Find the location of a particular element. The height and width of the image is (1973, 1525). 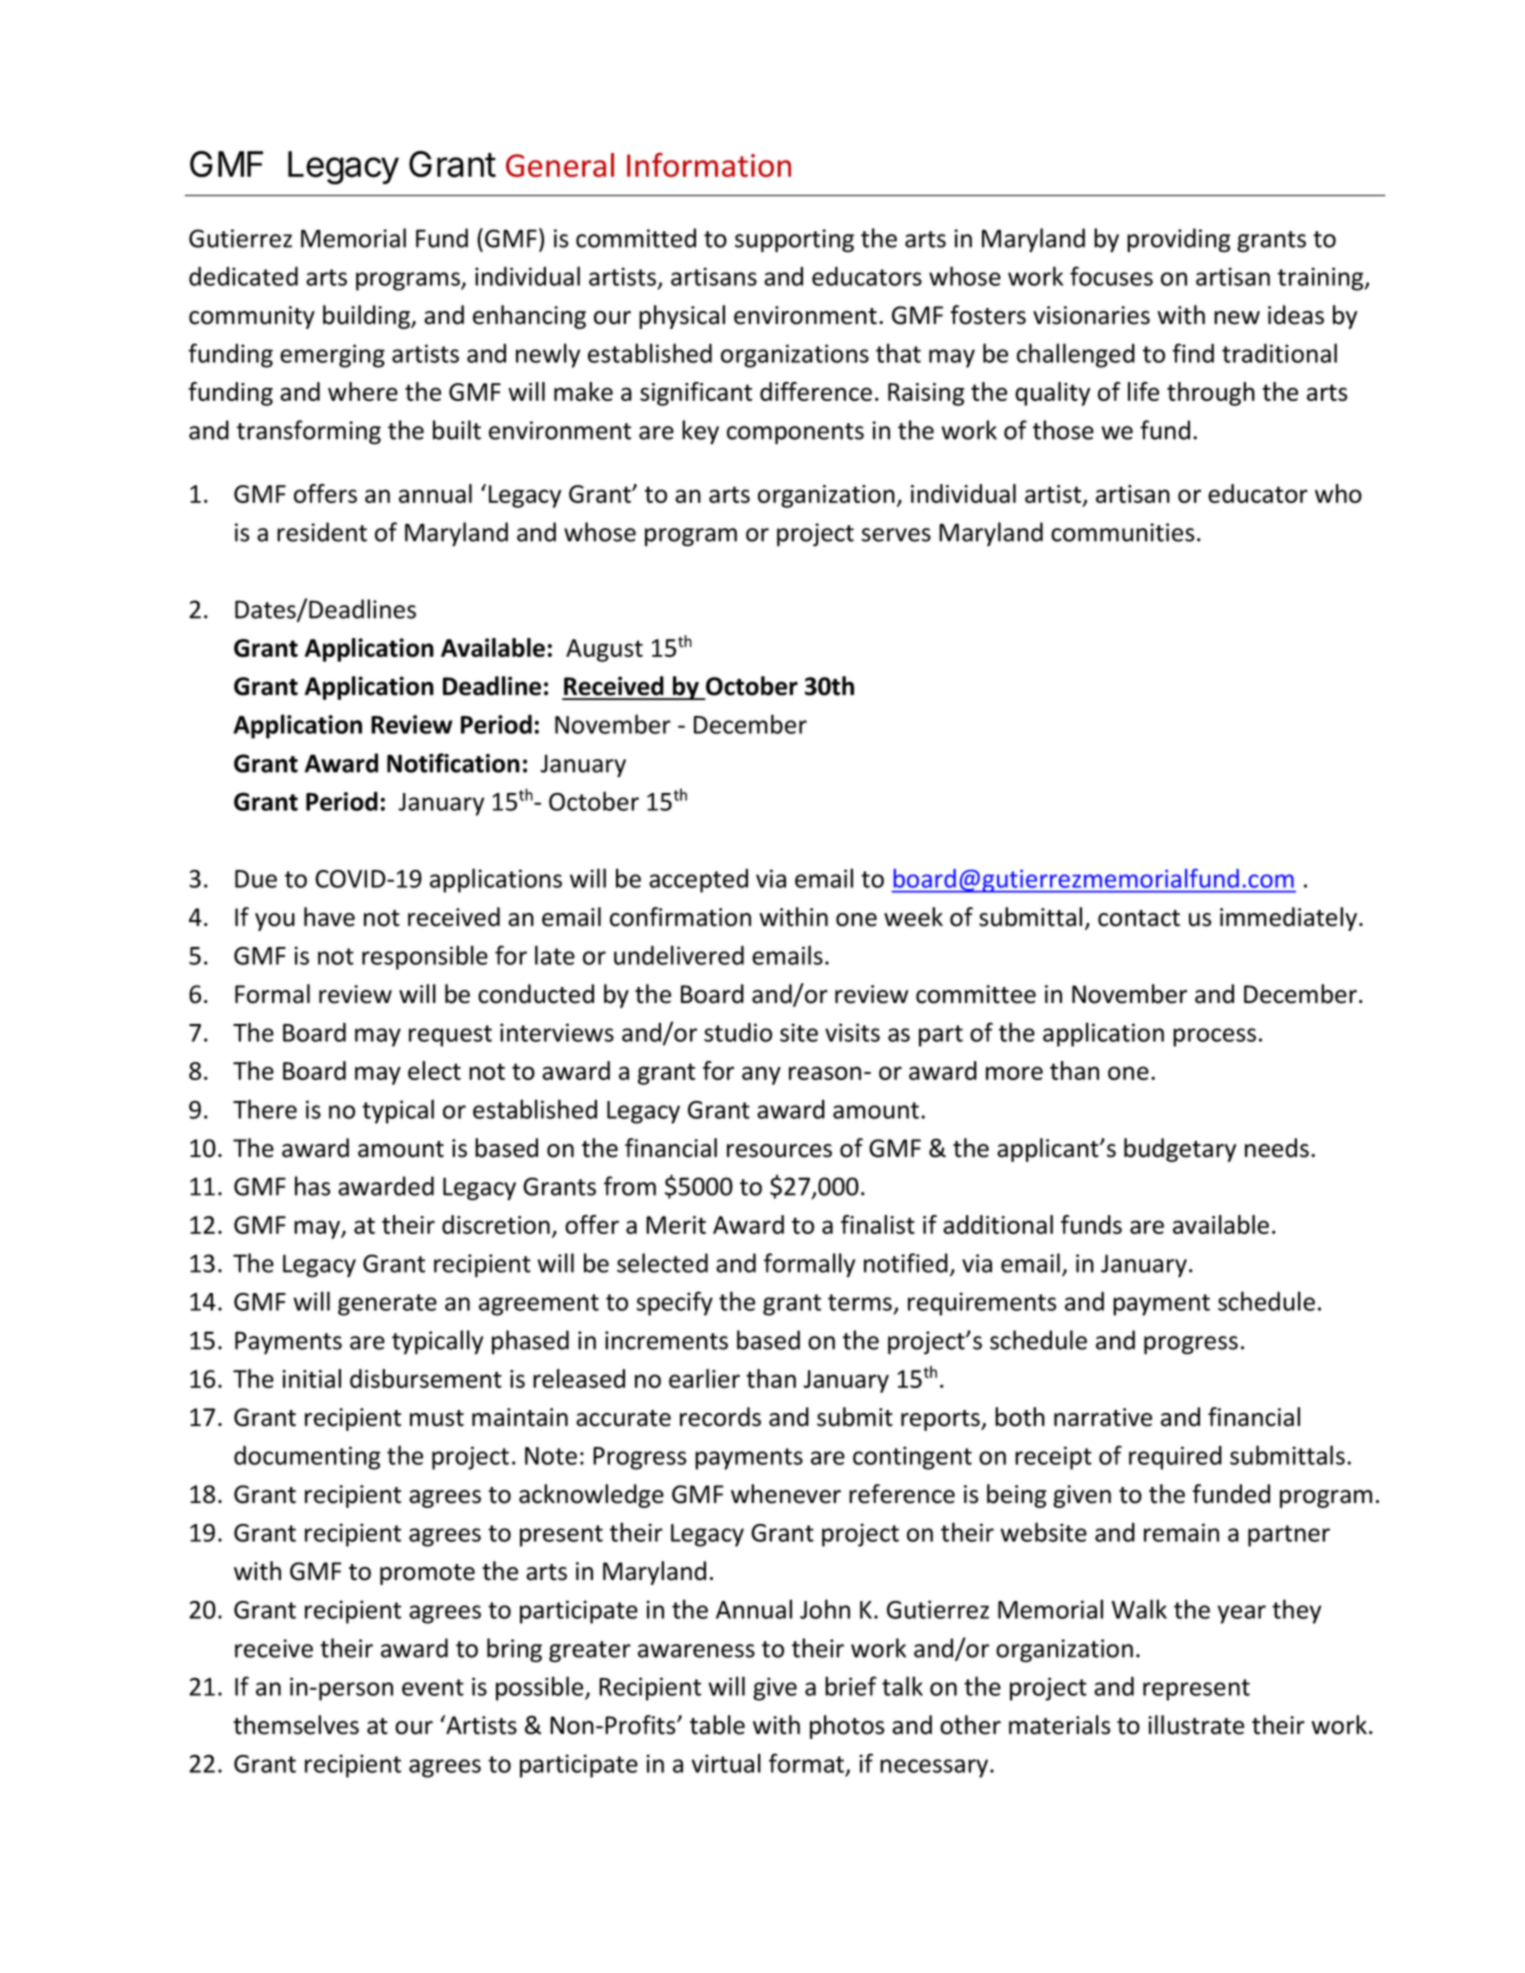

generate is located at coordinates (387, 1305).
